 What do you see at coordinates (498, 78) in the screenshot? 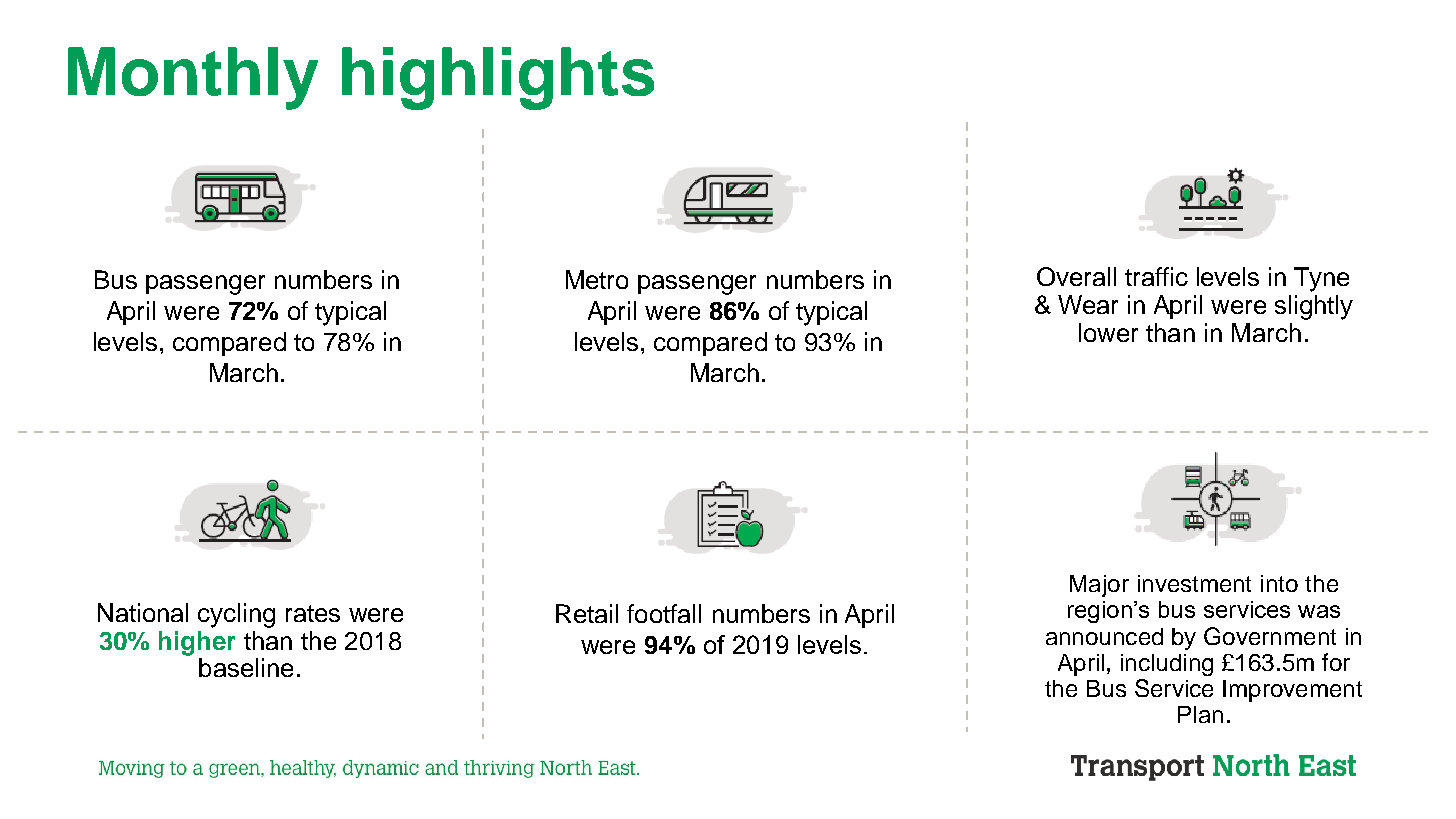
I see `highlights` at bounding box center [498, 78].
